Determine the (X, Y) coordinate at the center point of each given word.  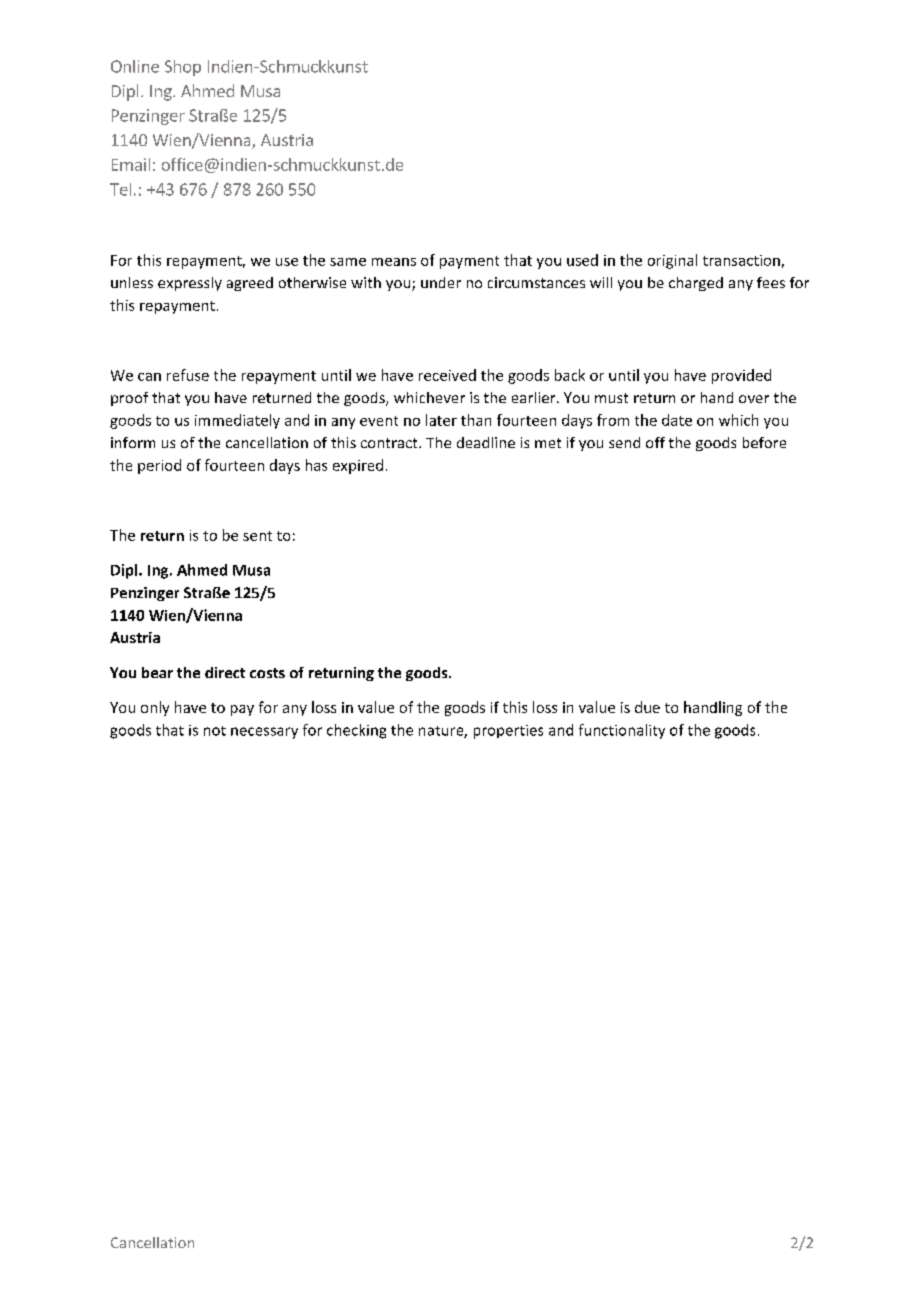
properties (508, 732)
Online (135, 66)
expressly (190, 284)
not (215, 731)
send (624, 442)
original (672, 261)
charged (696, 284)
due (647, 707)
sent (257, 536)
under (441, 282)
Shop (183, 68)
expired (358, 466)
